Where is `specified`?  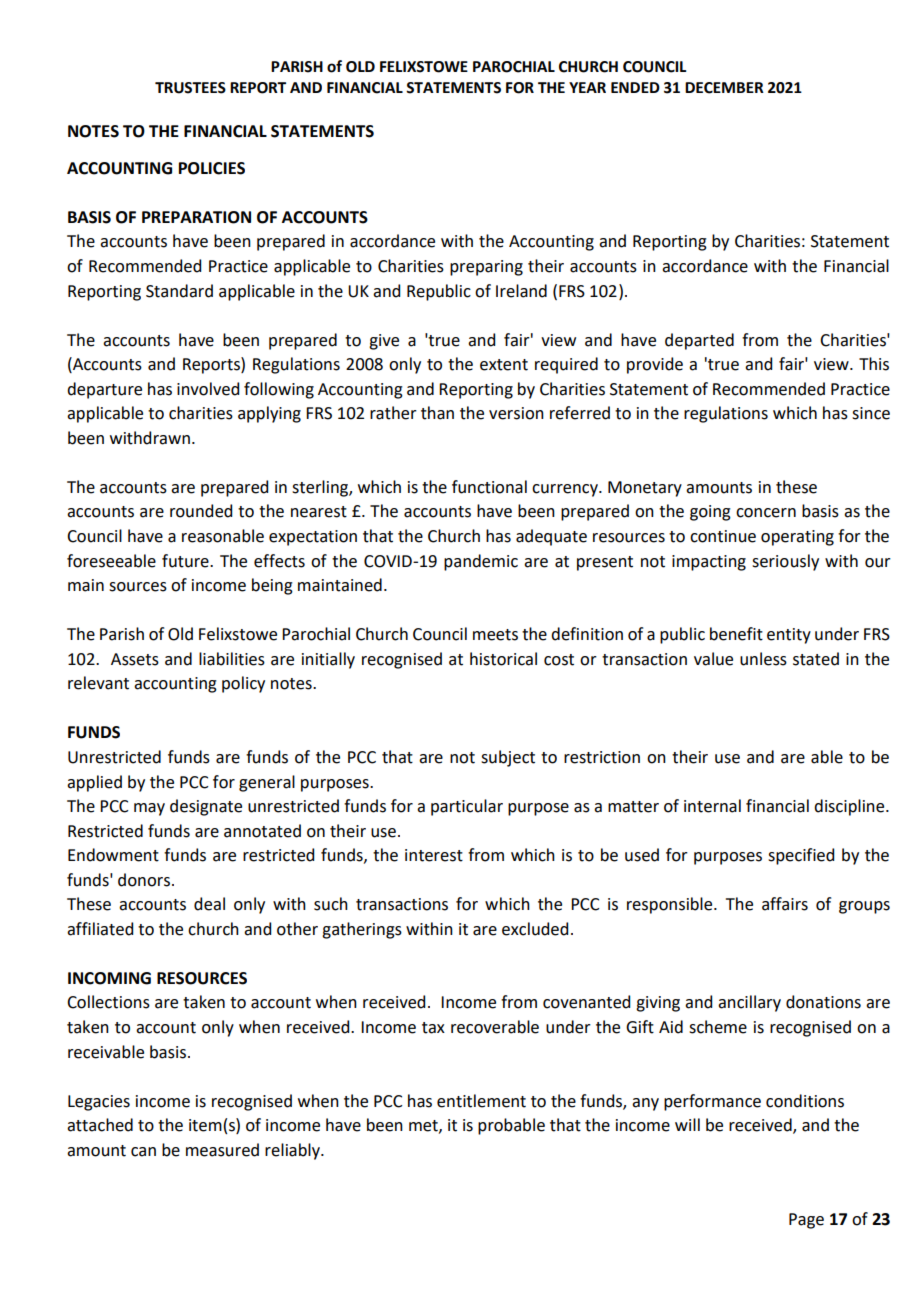
specified is located at coordinates (801, 856).
